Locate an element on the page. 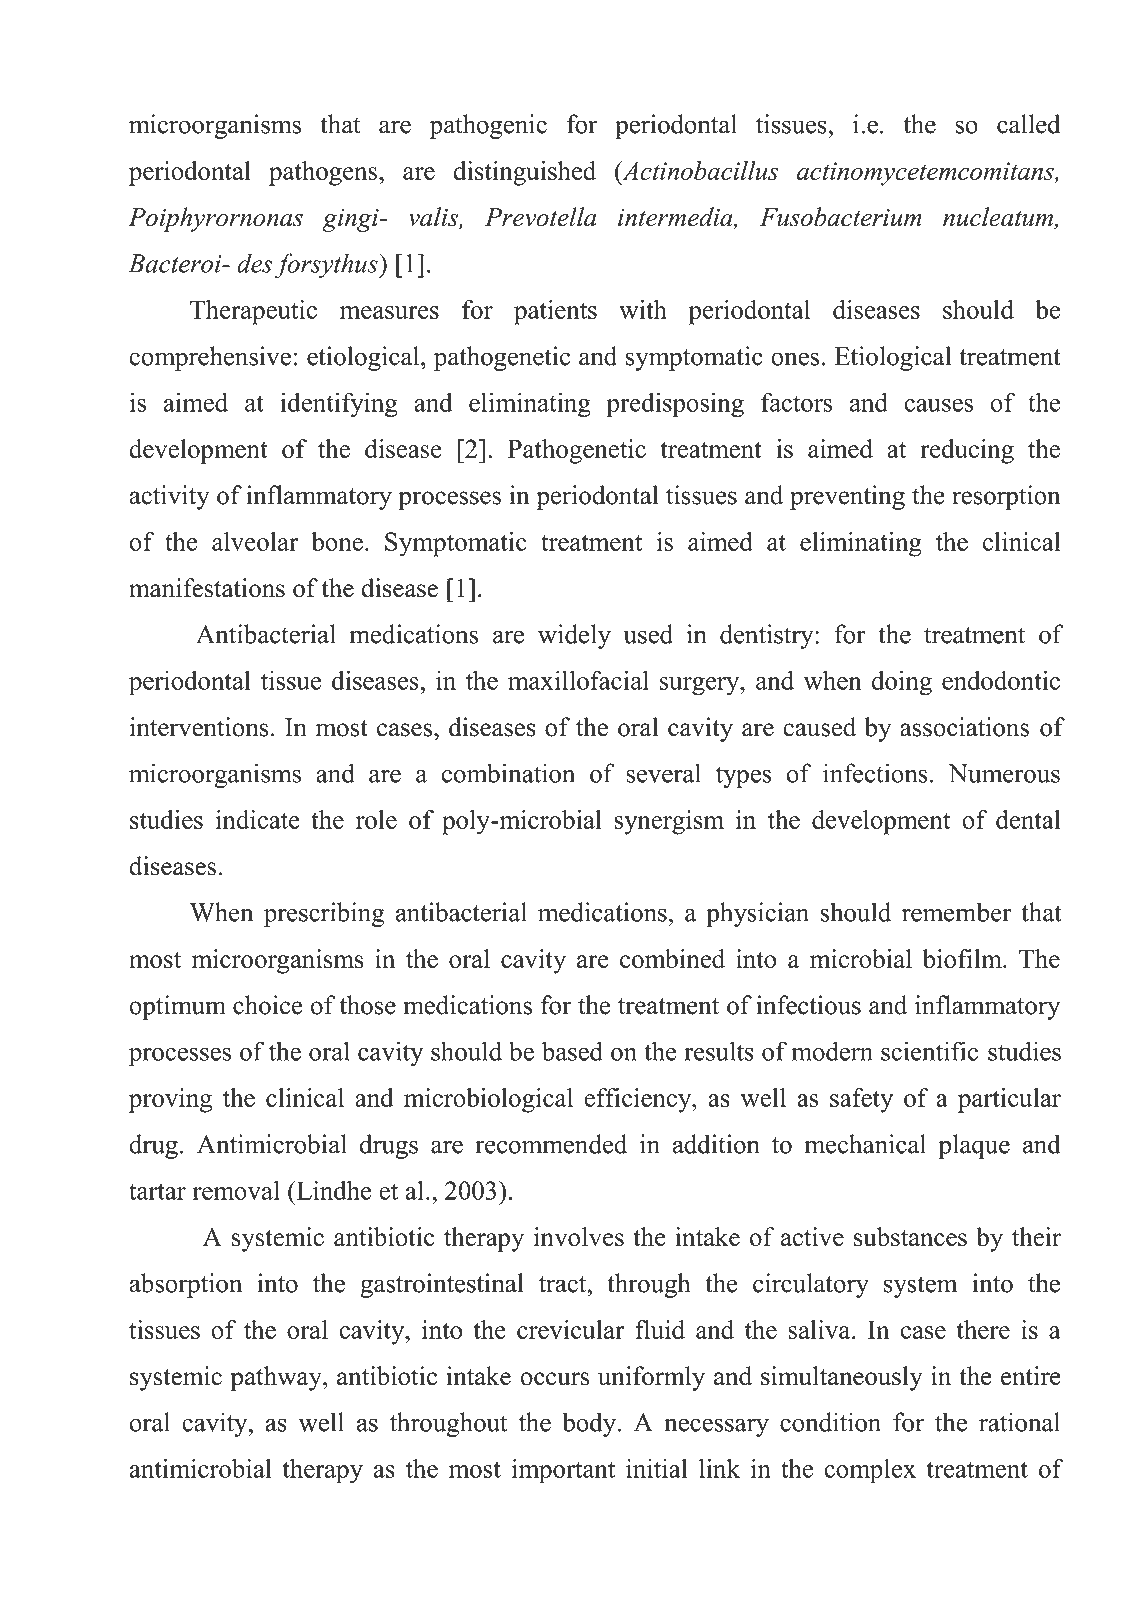  pathogens is located at coordinates (323, 173).
